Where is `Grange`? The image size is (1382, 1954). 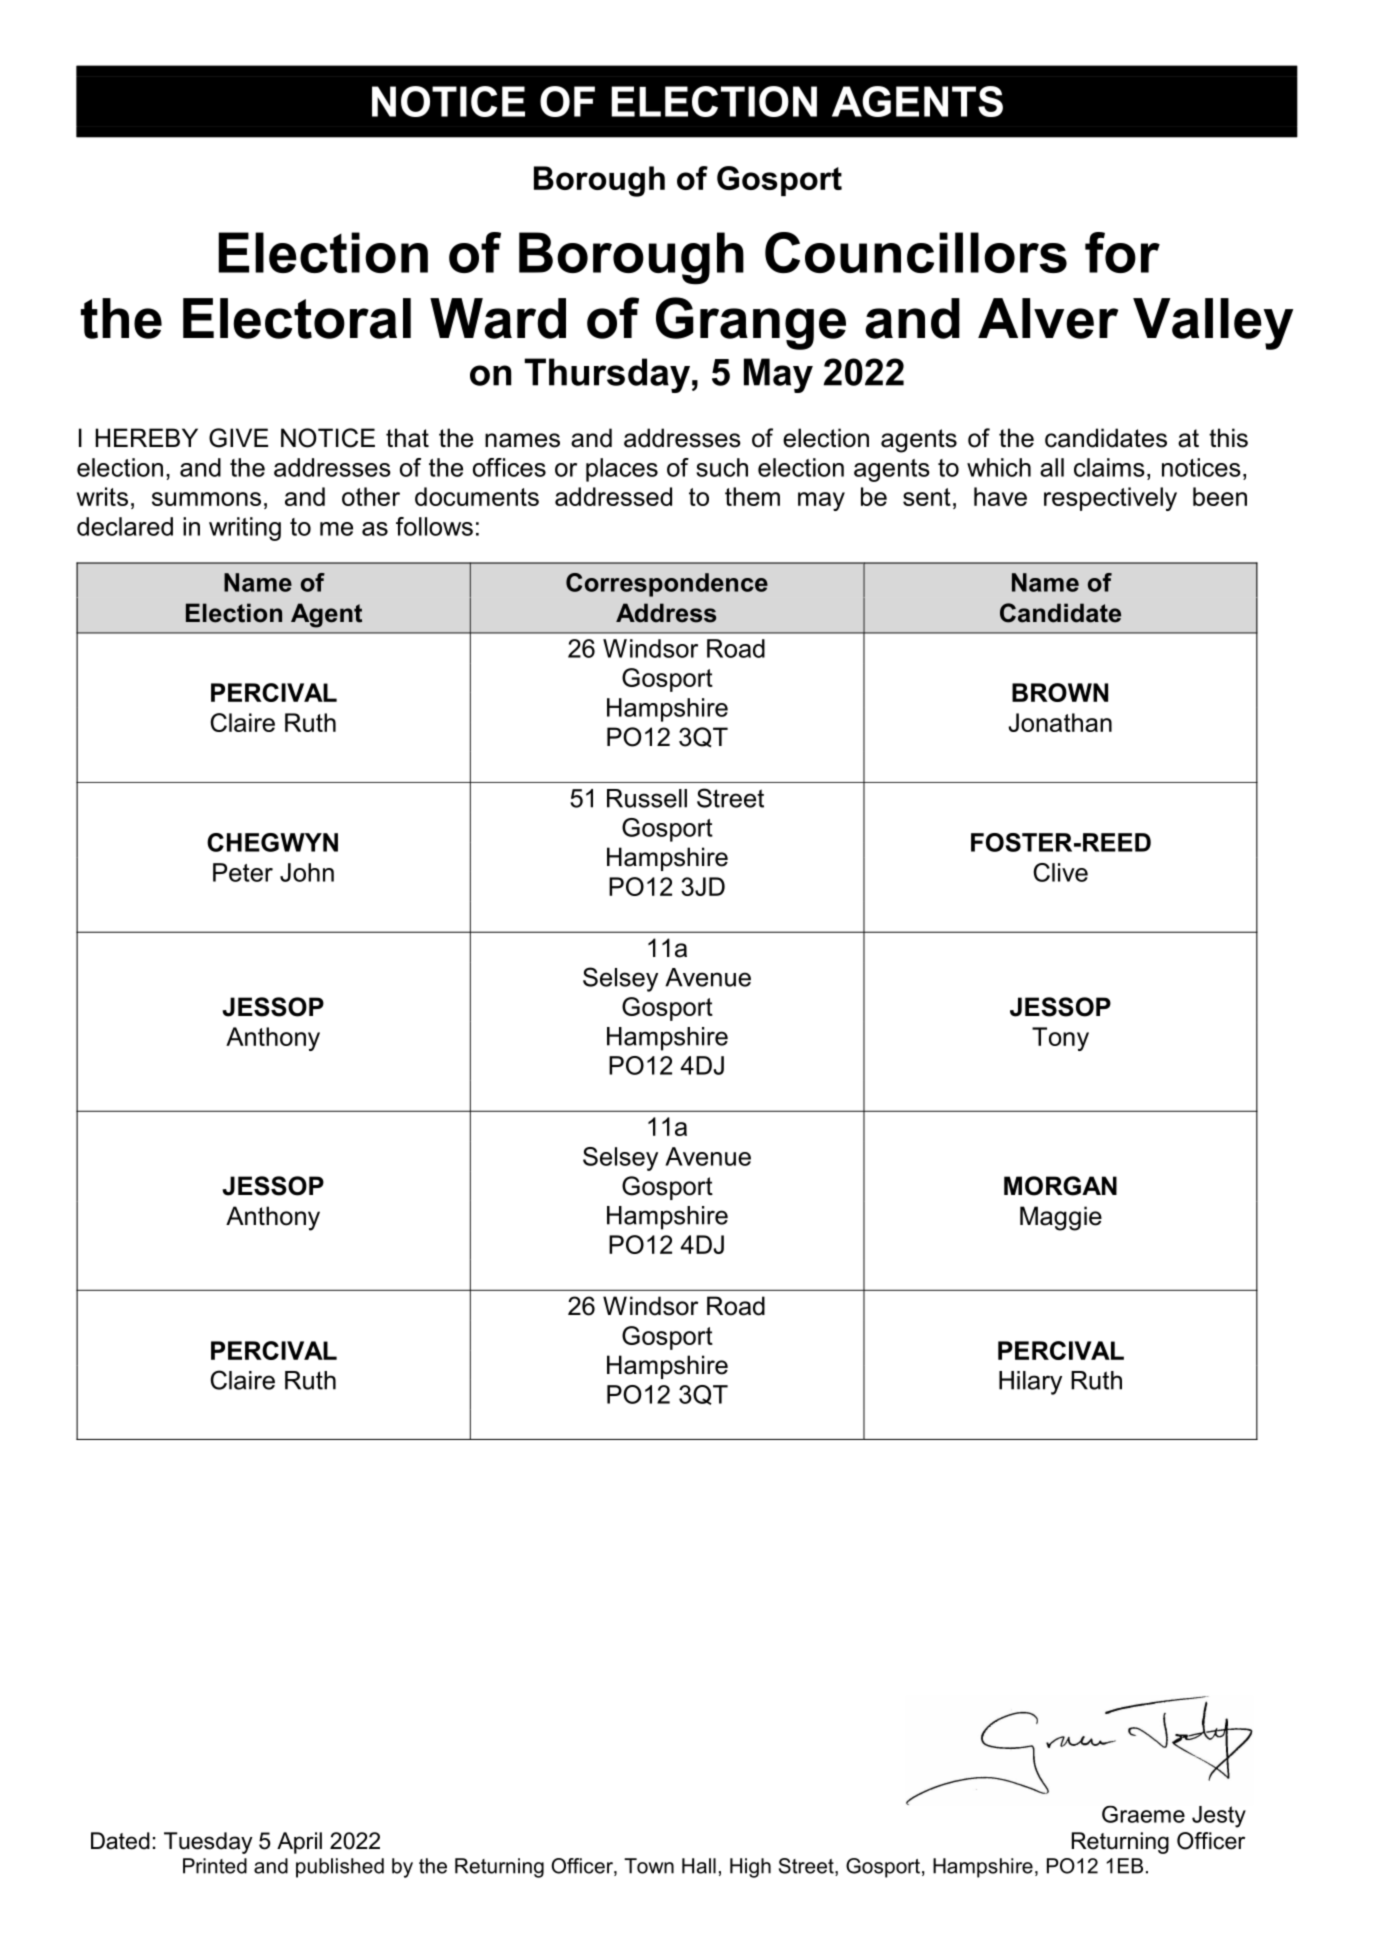
Grange is located at coordinates (751, 323).
